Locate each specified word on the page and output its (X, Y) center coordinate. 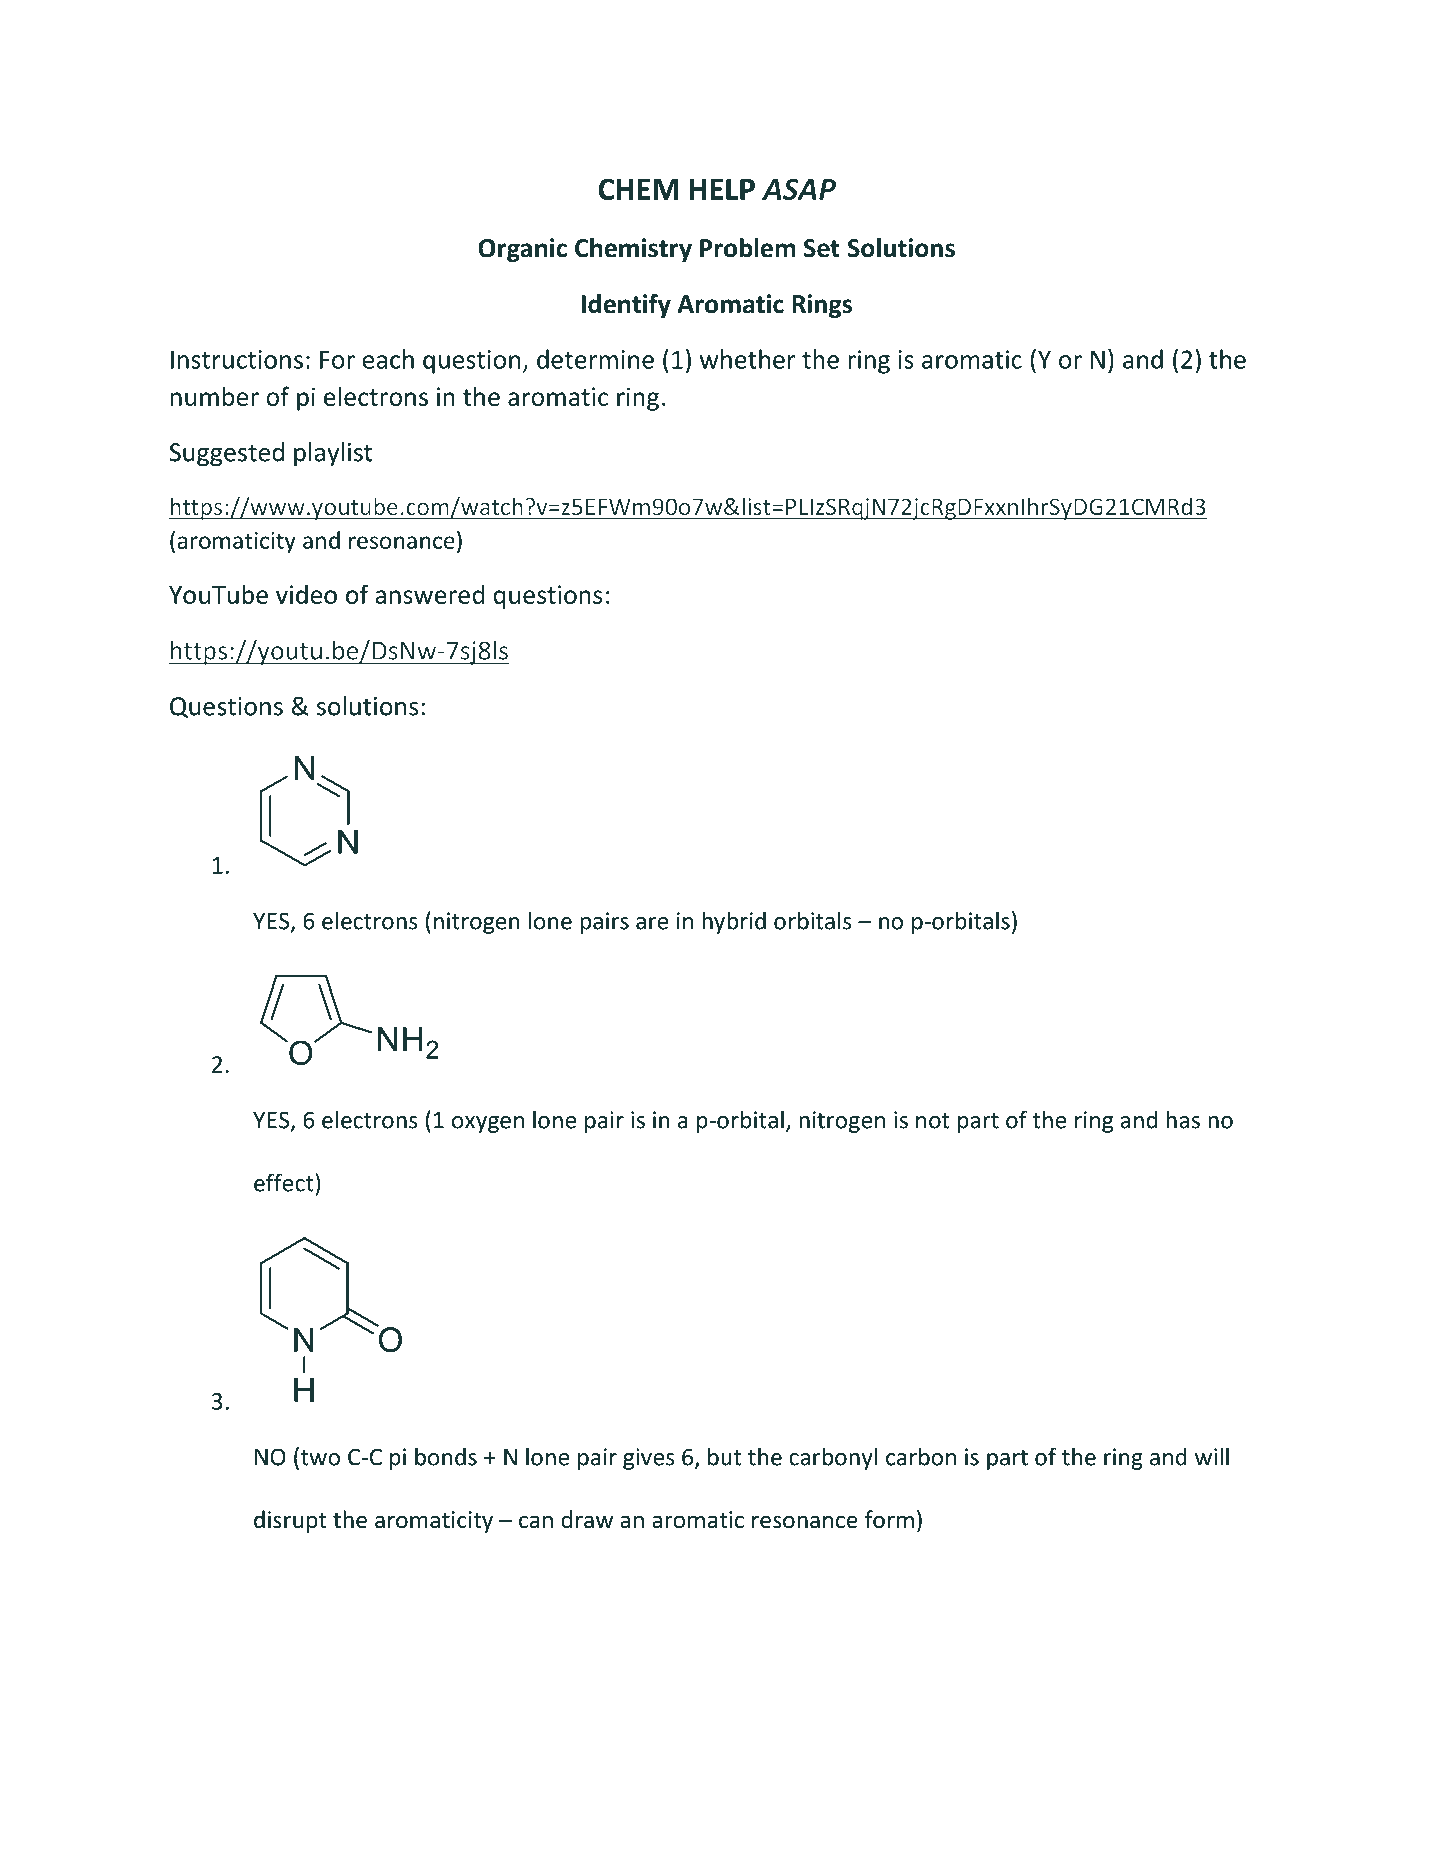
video (306, 594)
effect (285, 1182)
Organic (522, 250)
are (652, 923)
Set (822, 248)
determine (595, 359)
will (1212, 1456)
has (1183, 1119)
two (319, 1457)
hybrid (734, 922)
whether (747, 359)
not (932, 1121)
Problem (747, 248)
